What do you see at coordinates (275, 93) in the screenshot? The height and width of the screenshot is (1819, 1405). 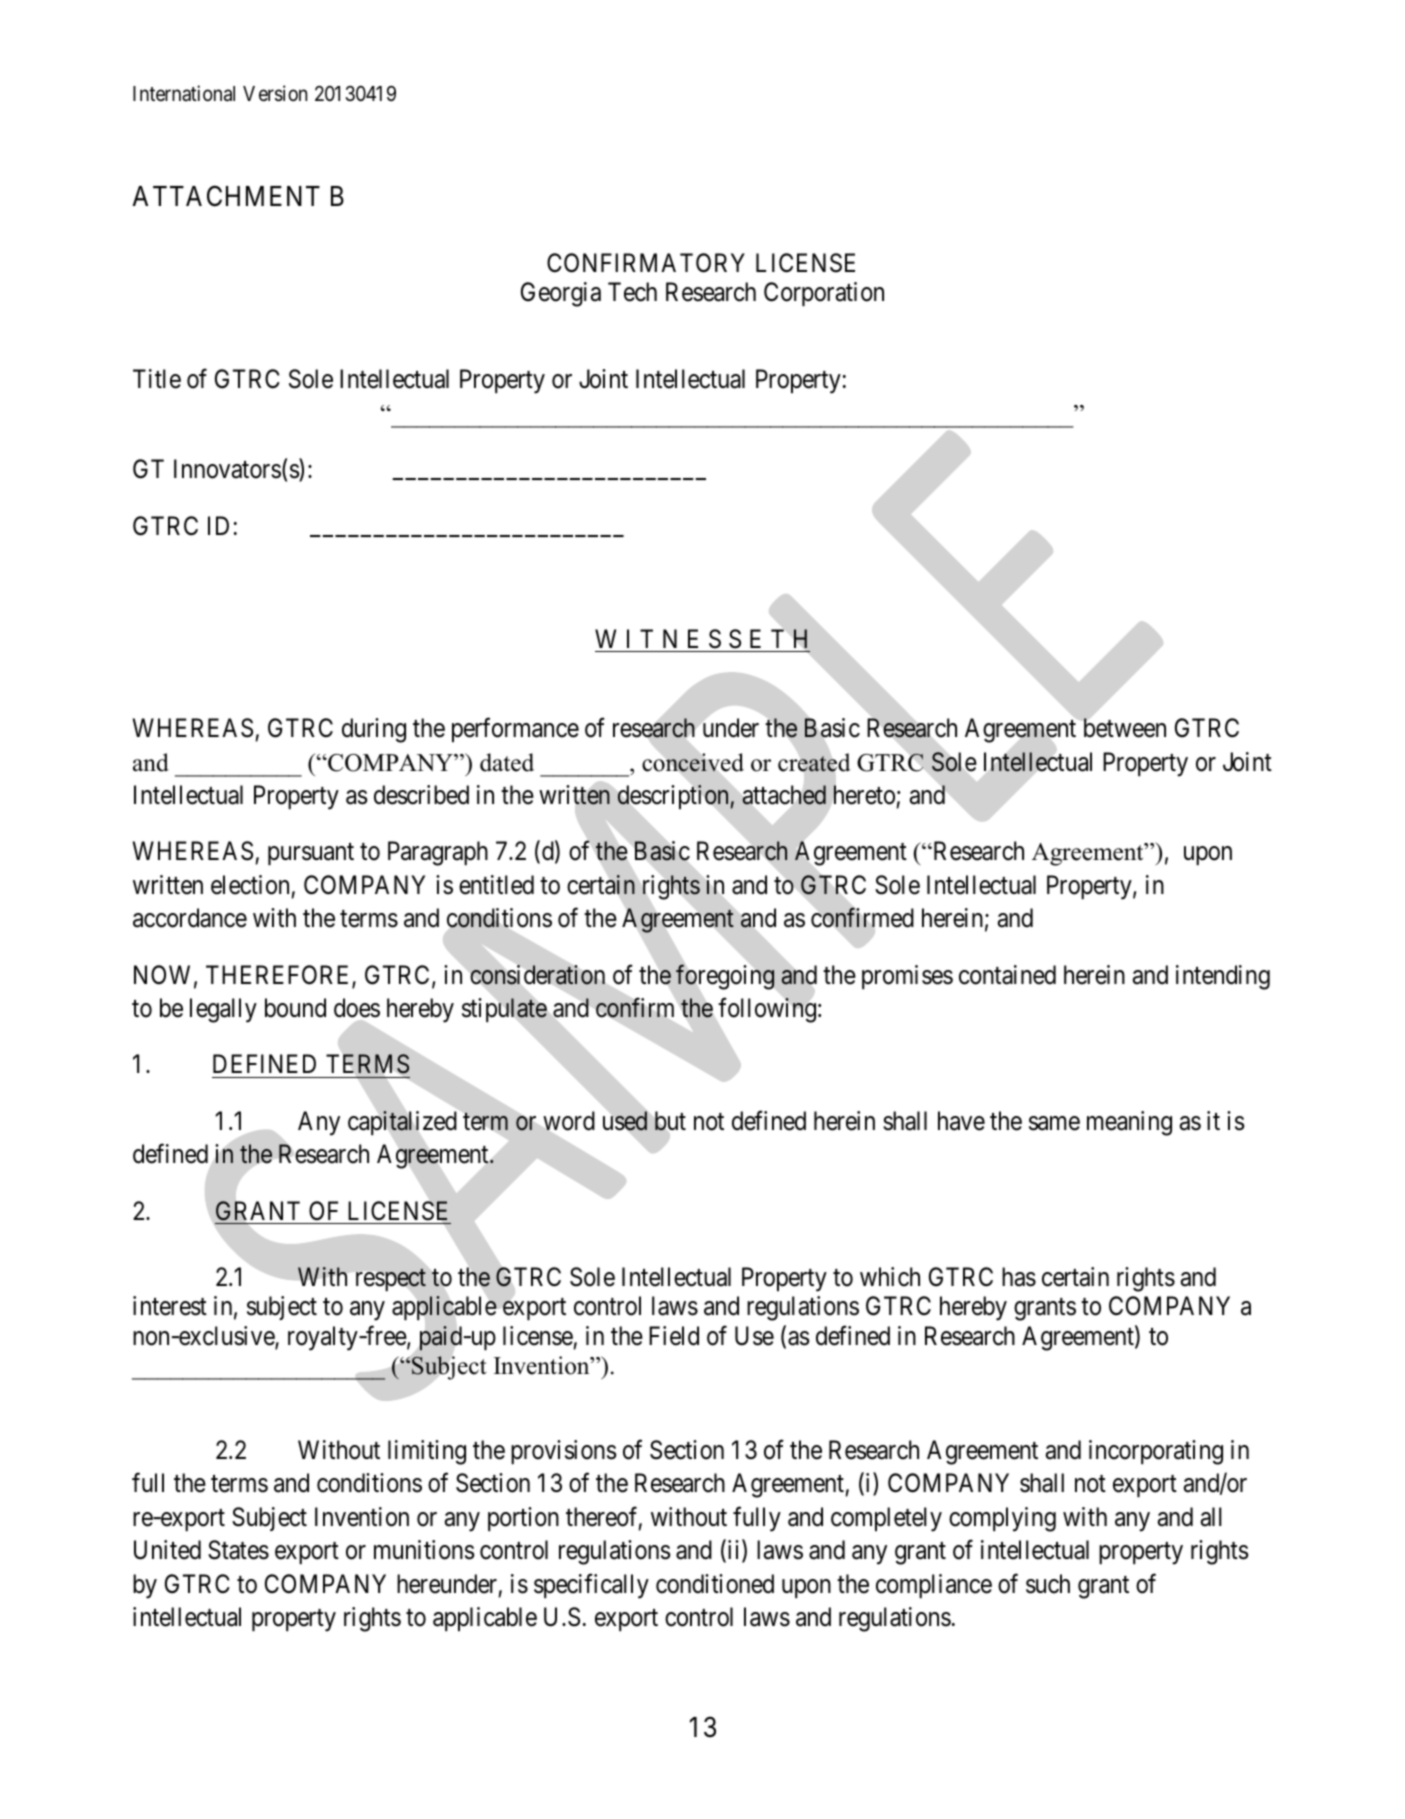 I see `Version` at bounding box center [275, 93].
